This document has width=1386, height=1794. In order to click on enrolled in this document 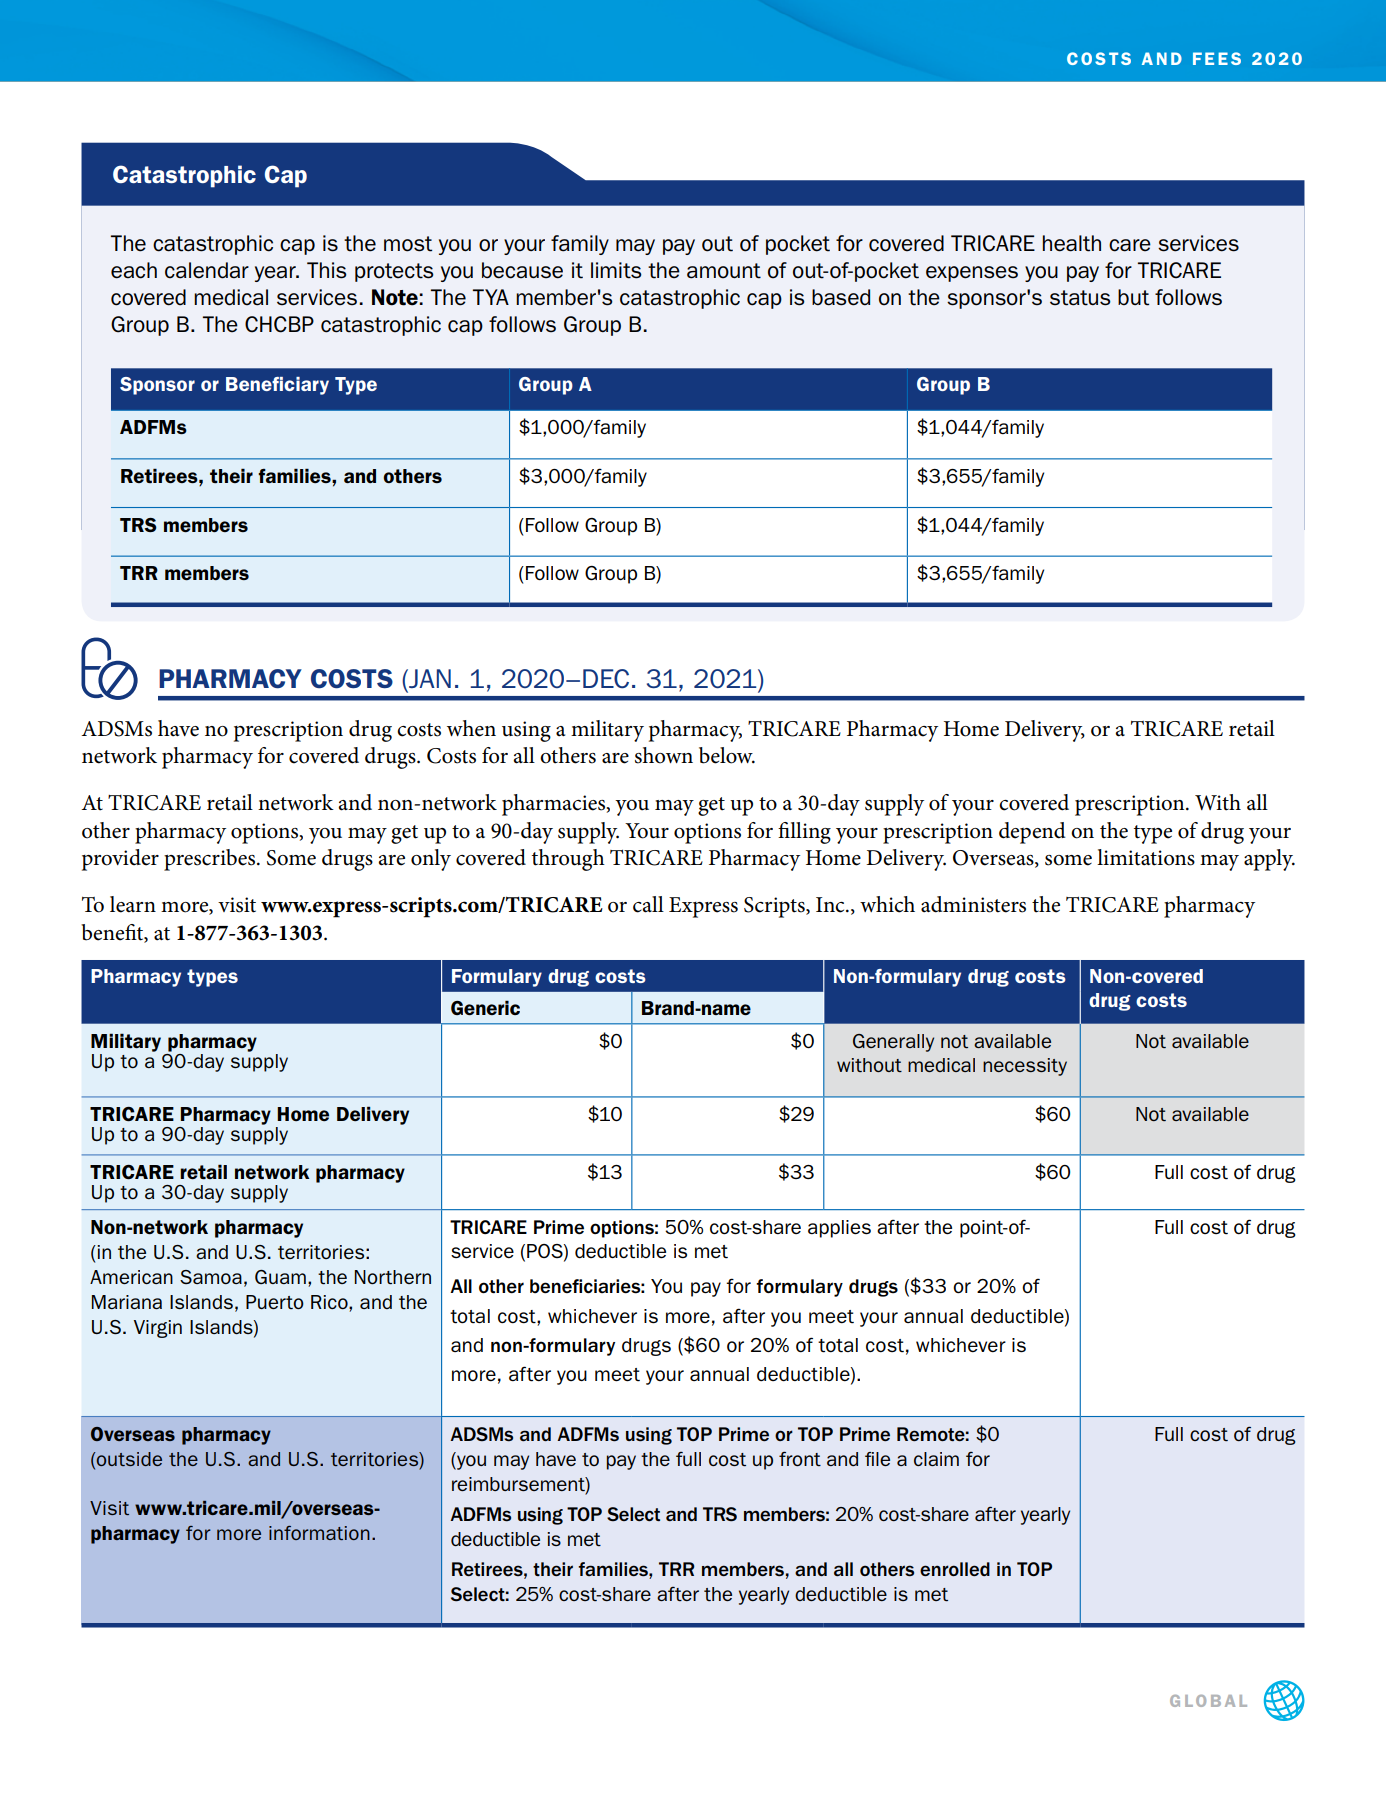, I will do `click(955, 1569)`.
